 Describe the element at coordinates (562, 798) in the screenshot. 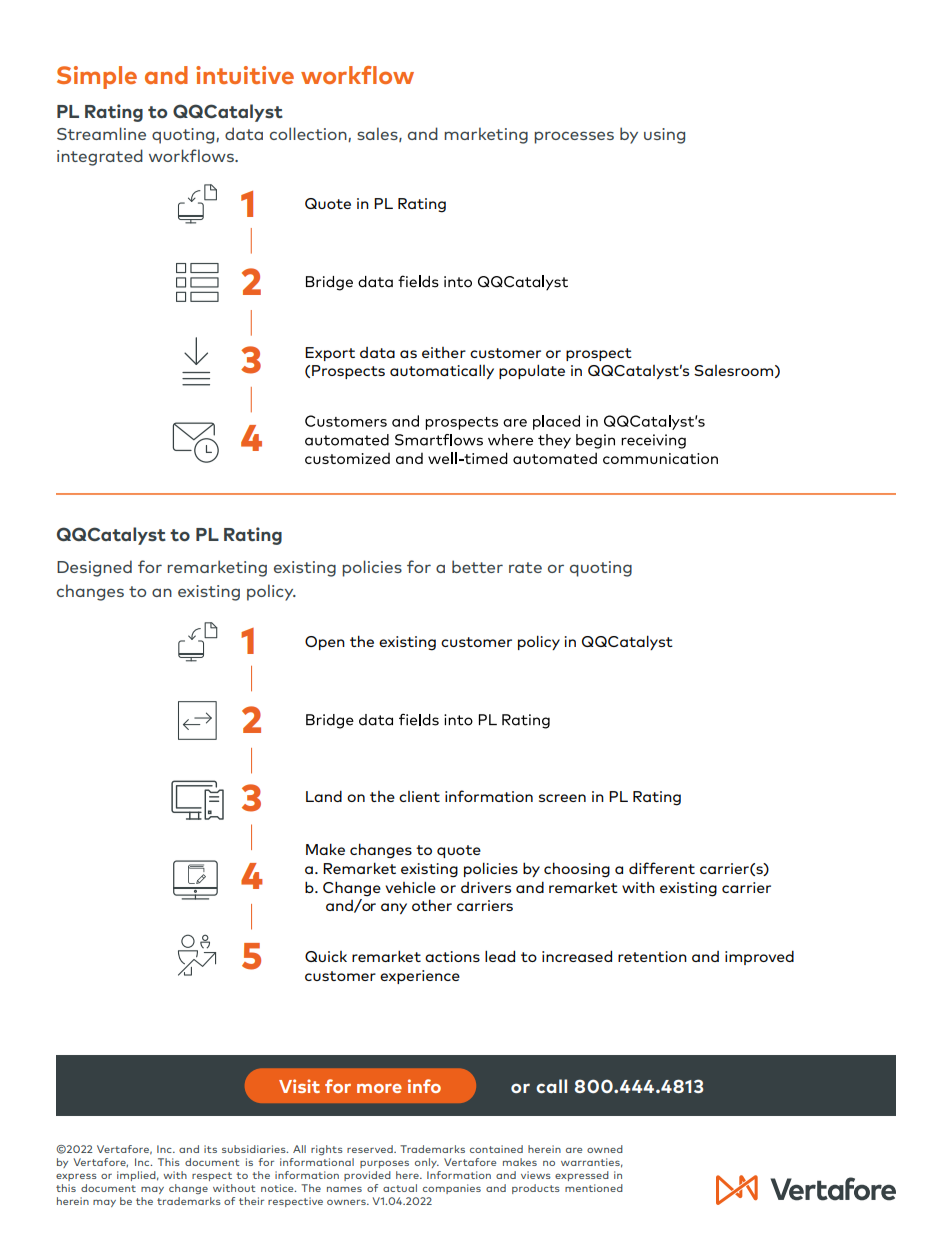

I see `screen` at that location.
